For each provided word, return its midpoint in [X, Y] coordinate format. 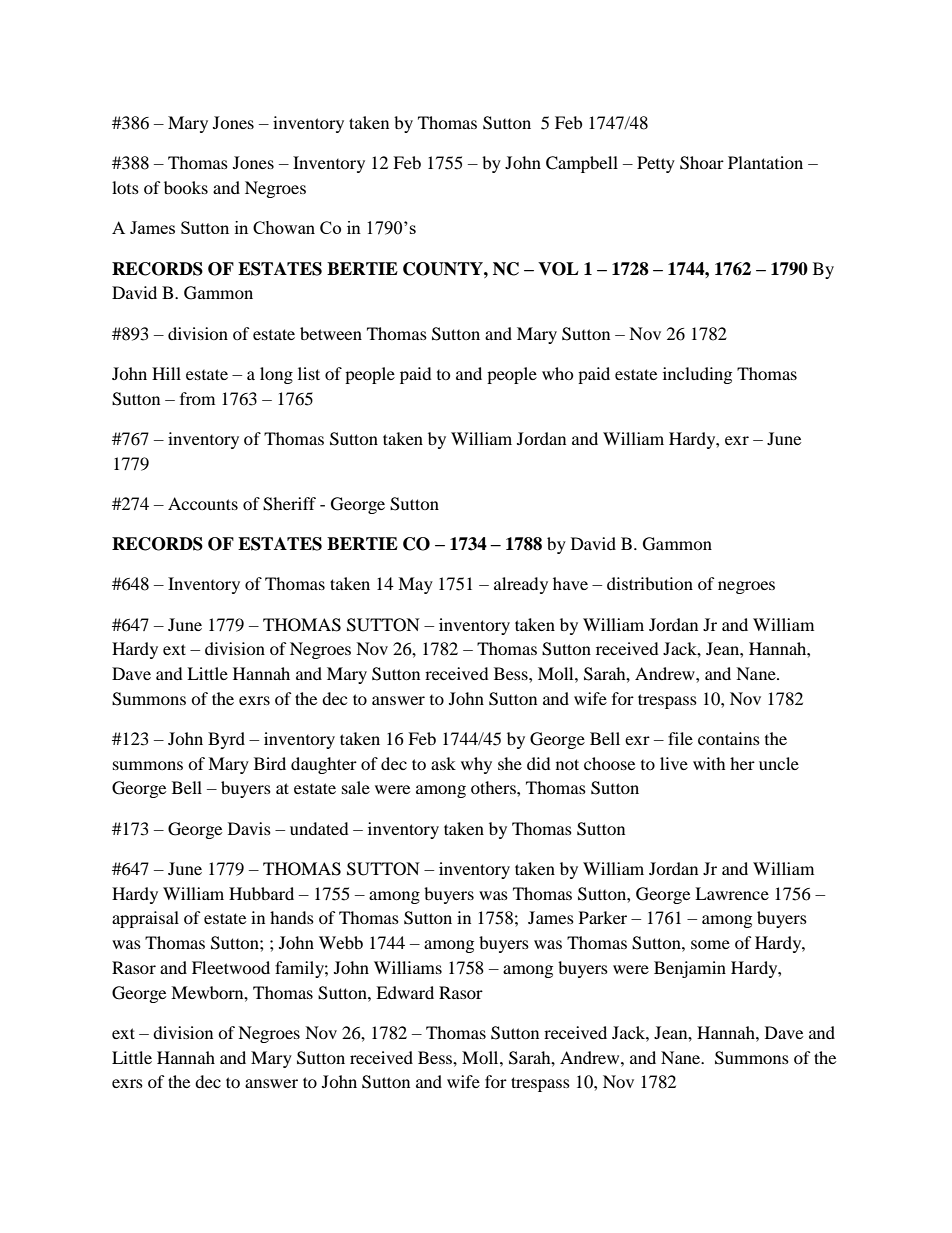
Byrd [226, 740]
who [558, 373]
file [680, 738]
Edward [405, 992]
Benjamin [690, 969]
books [186, 187]
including [697, 375]
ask [443, 763]
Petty [656, 164]
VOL [558, 269]
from [197, 398]
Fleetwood [231, 967]
